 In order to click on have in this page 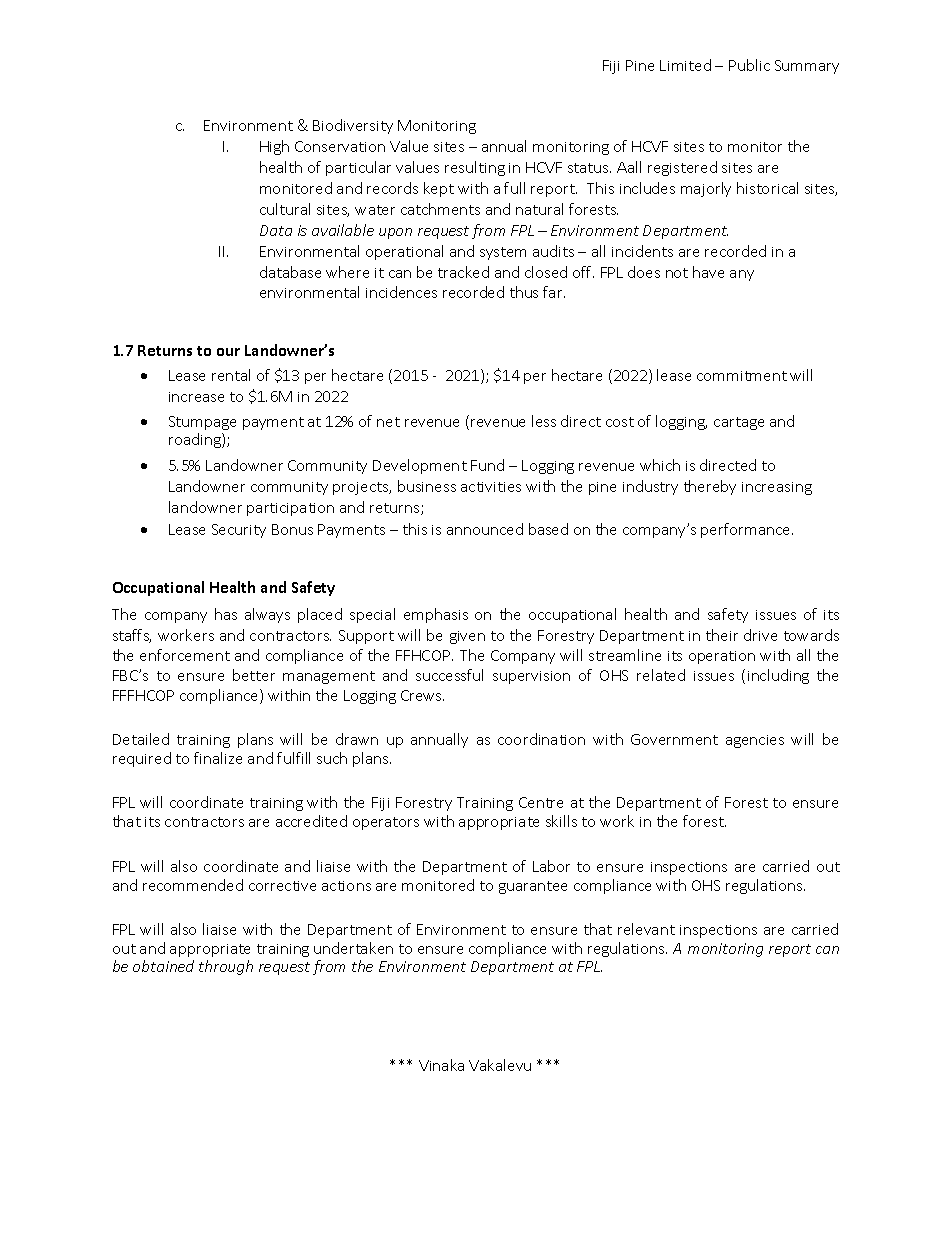, I will do `click(708, 272)`.
